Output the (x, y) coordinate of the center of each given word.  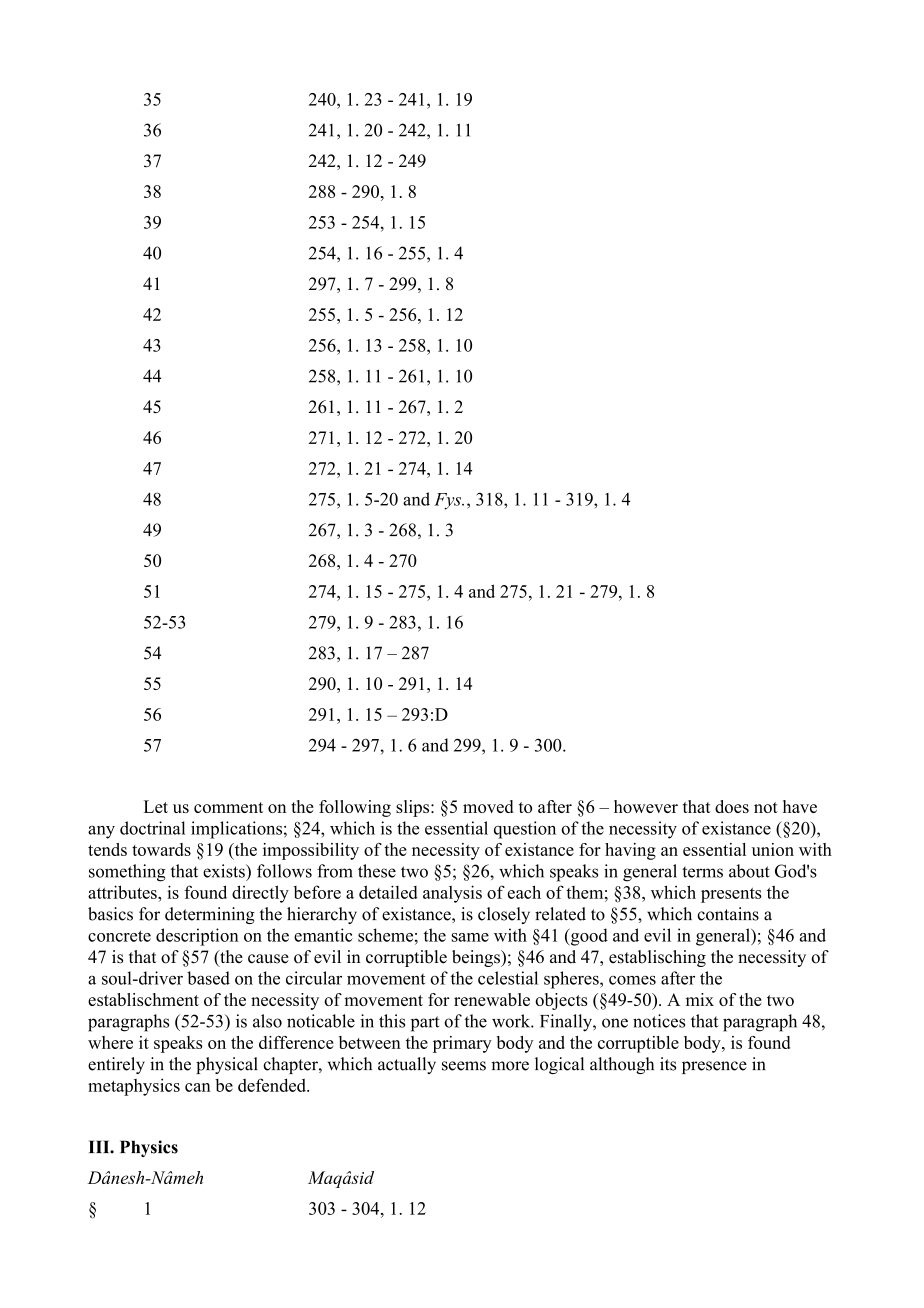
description (197, 937)
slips (414, 808)
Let (156, 806)
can (198, 1087)
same (470, 937)
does (732, 806)
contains (728, 914)
